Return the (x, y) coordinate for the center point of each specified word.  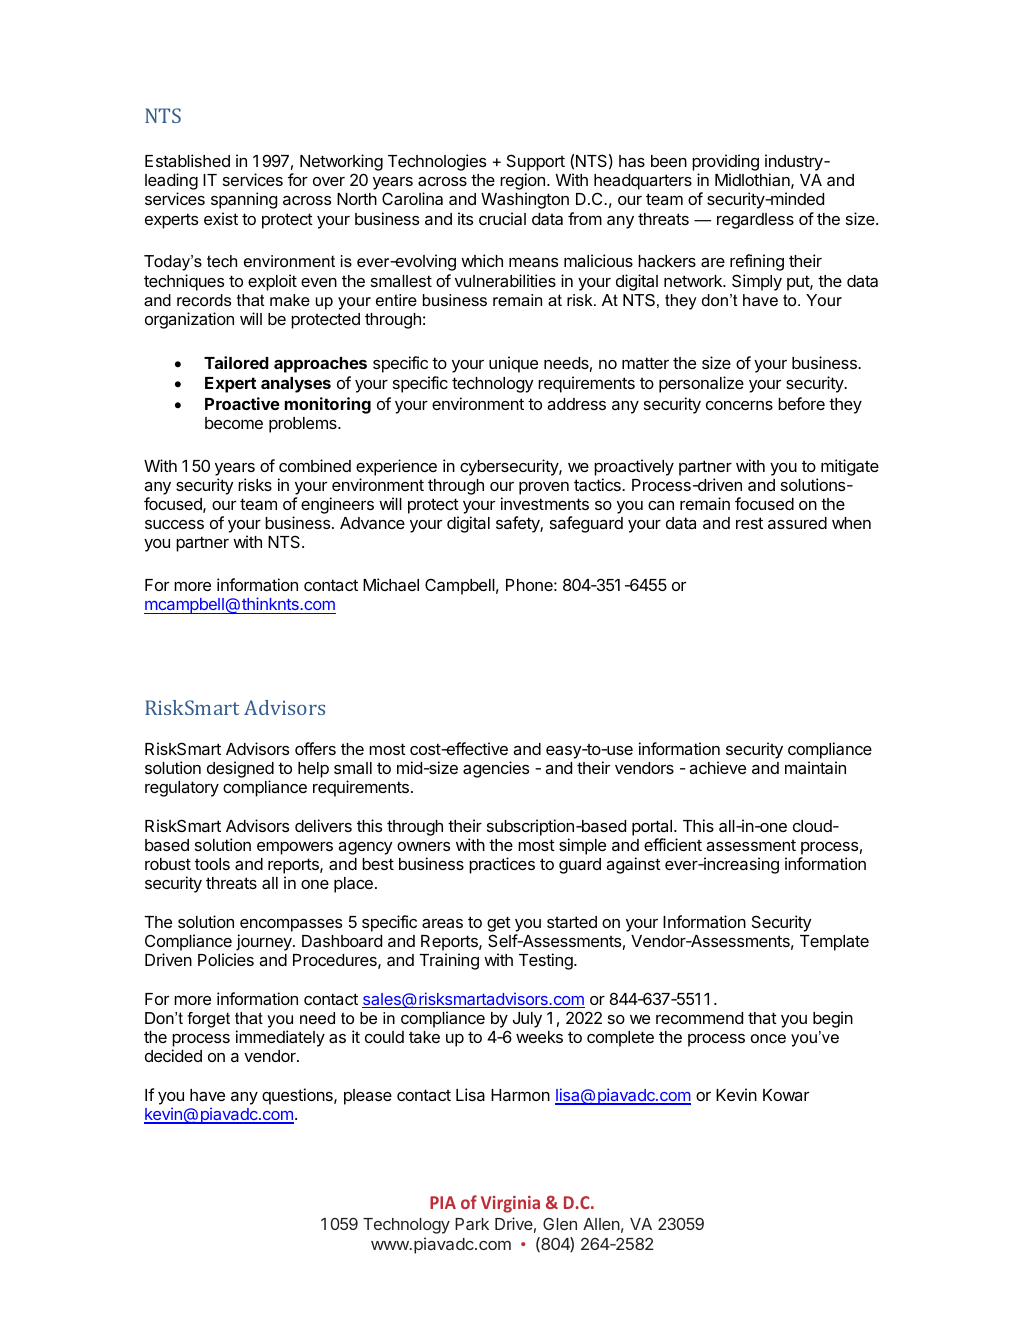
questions (298, 1096)
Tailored (236, 362)
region (522, 183)
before (801, 403)
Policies (226, 959)
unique (513, 364)
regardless (755, 221)
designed (240, 771)
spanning (244, 200)
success (174, 524)
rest (749, 523)
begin (833, 1019)
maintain (815, 767)
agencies (496, 769)
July (527, 1020)
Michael (391, 584)
